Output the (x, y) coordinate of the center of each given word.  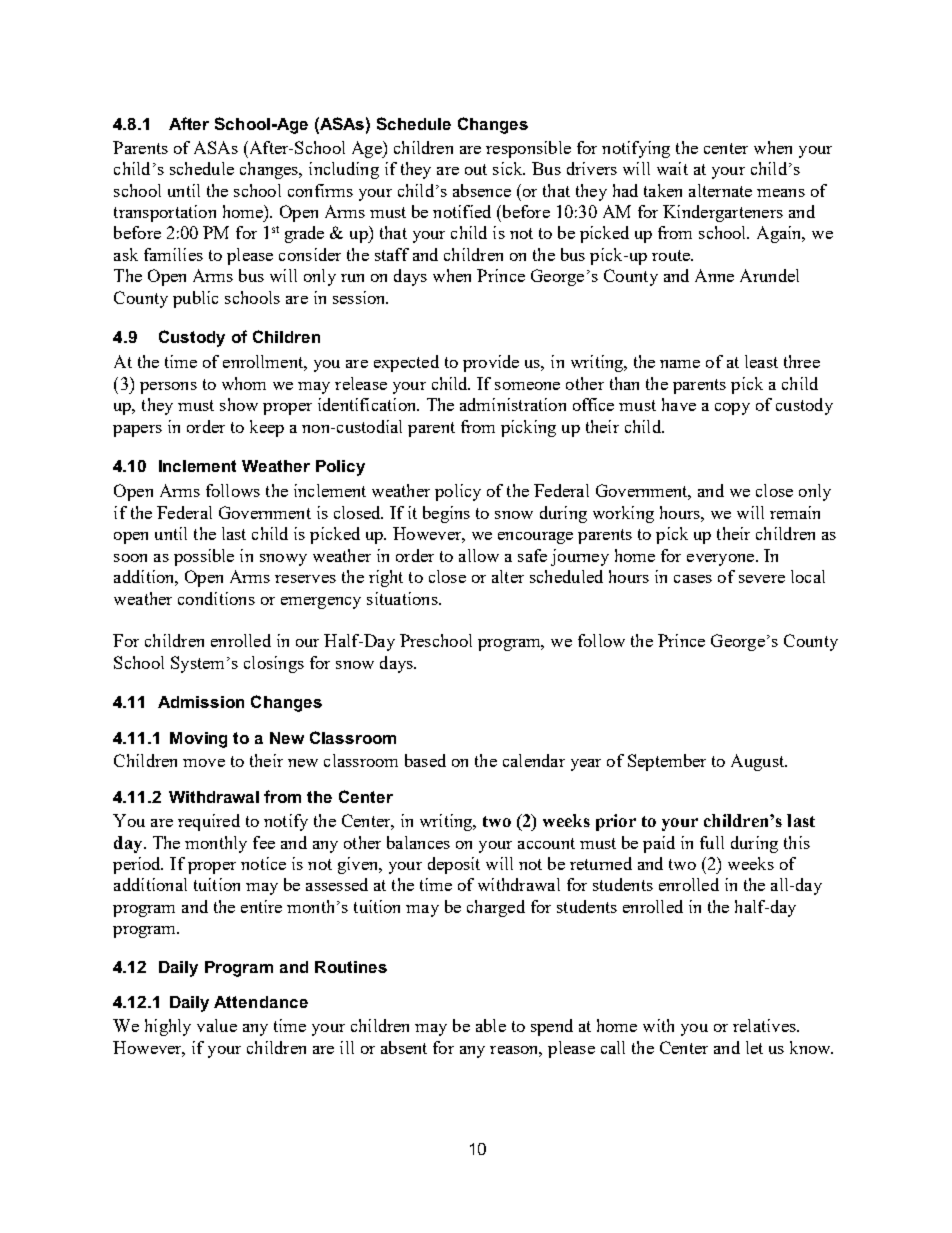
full (712, 842)
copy (732, 409)
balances (418, 842)
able (491, 1025)
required (209, 822)
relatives (765, 1025)
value (217, 1025)
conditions (216, 598)
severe (762, 579)
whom (244, 383)
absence (482, 190)
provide (491, 363)
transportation (165, 213)
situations (403, 598)
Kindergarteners (723, 213)
